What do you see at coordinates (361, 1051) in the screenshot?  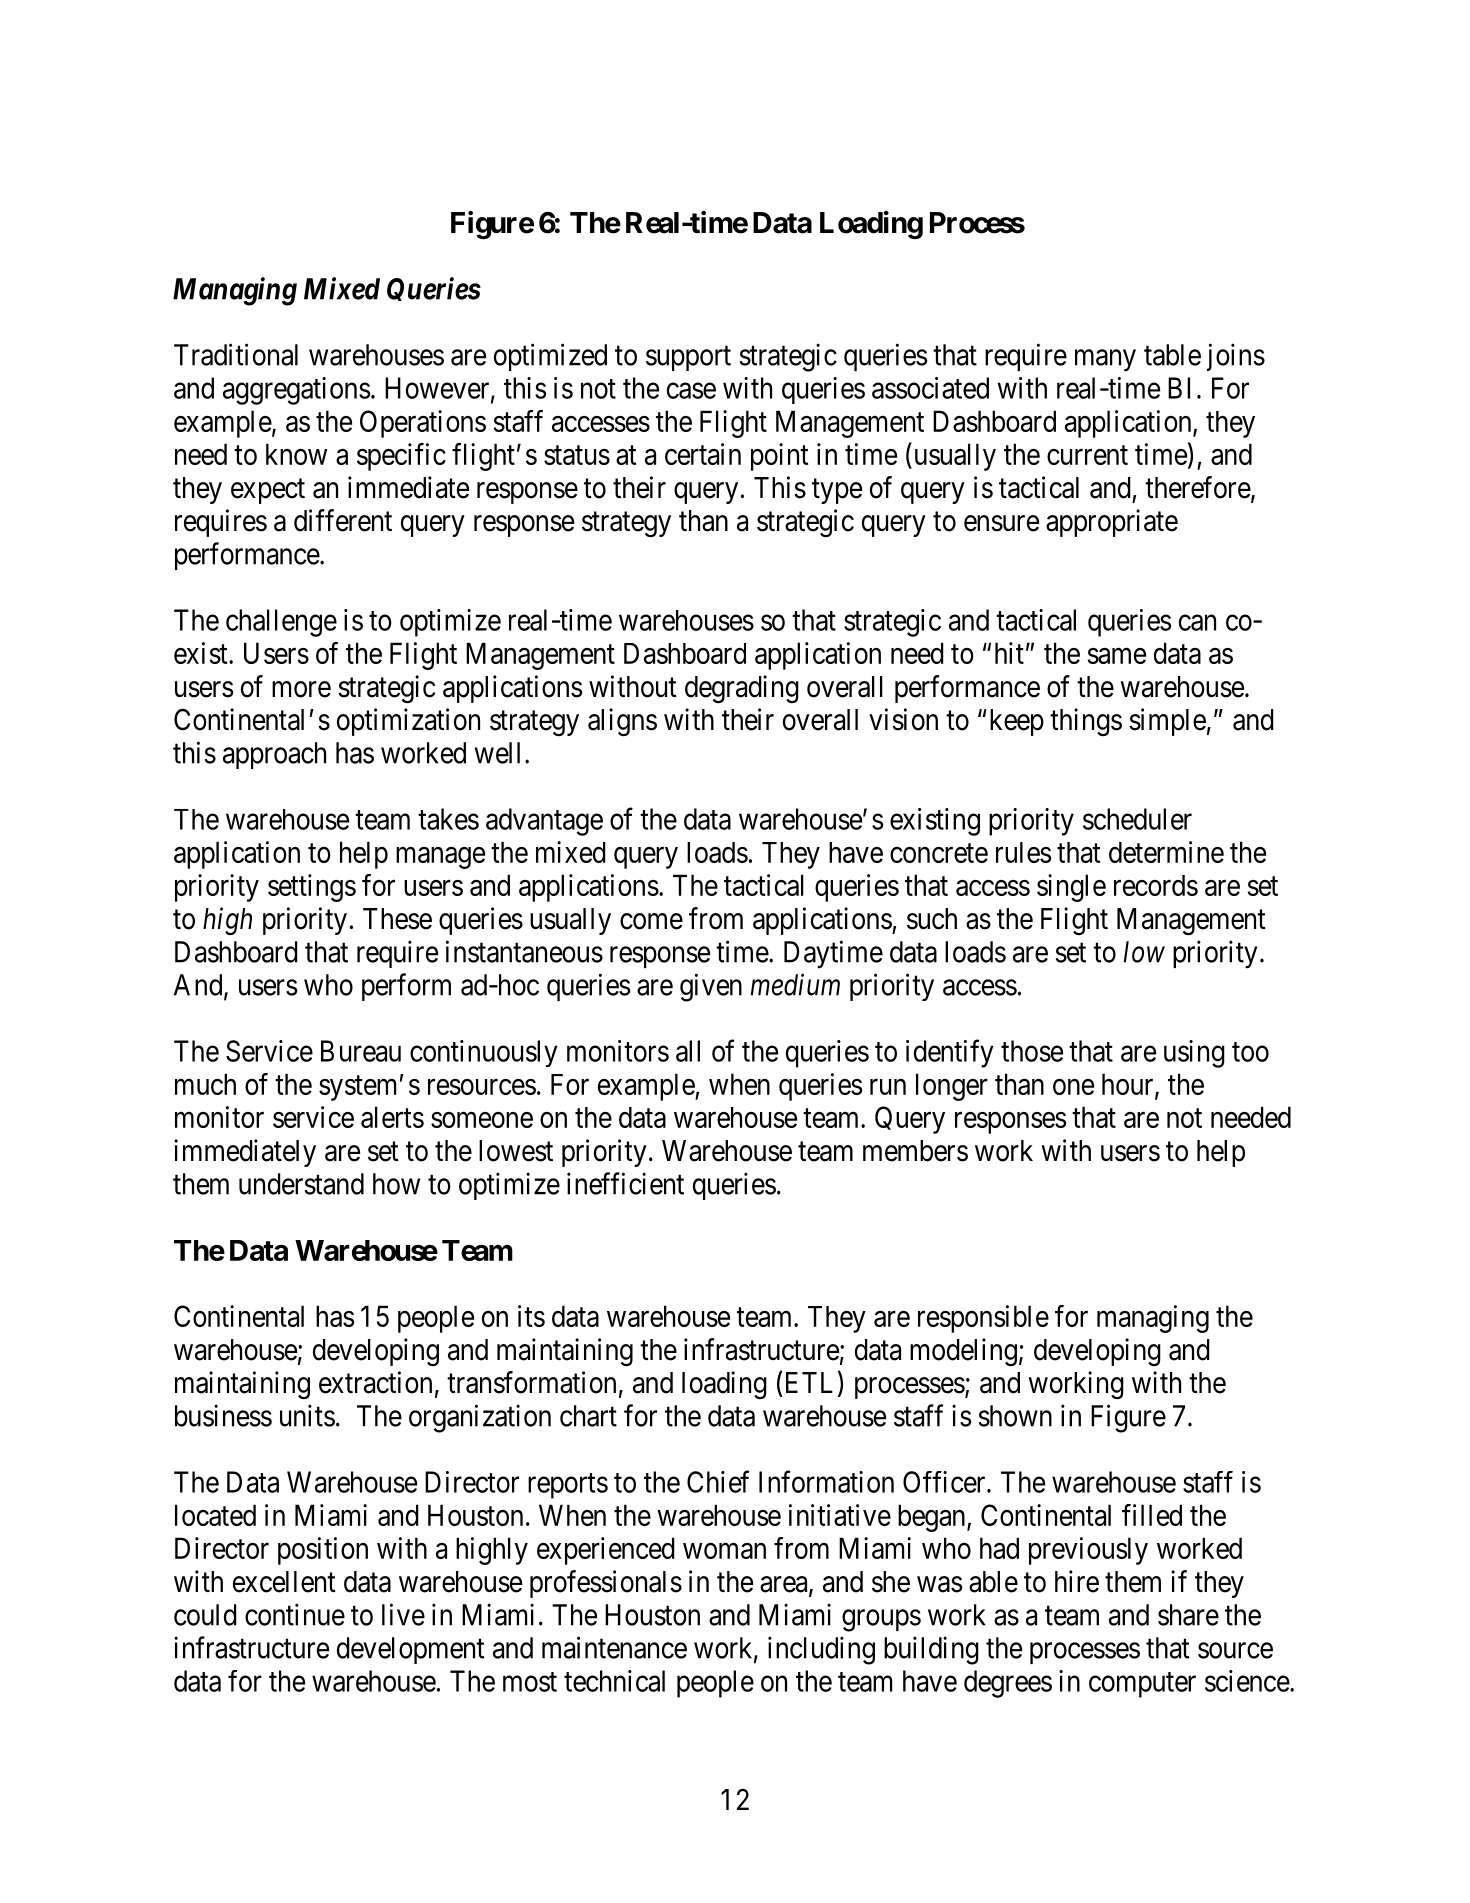 I see `Bureau` at bounding box center [361, 1051].
